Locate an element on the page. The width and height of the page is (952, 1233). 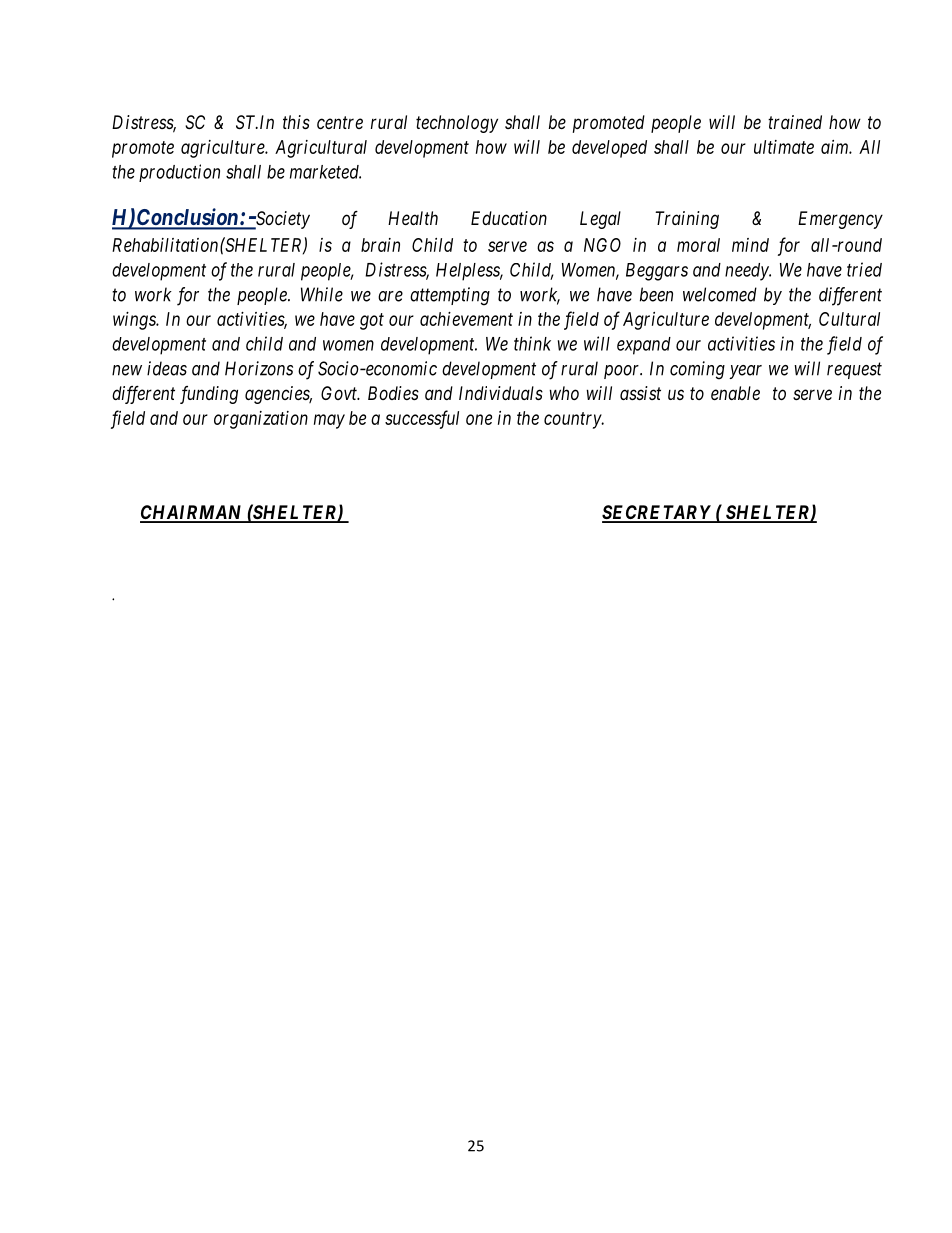
SECRETARY is located at coordinates (657, 513).
